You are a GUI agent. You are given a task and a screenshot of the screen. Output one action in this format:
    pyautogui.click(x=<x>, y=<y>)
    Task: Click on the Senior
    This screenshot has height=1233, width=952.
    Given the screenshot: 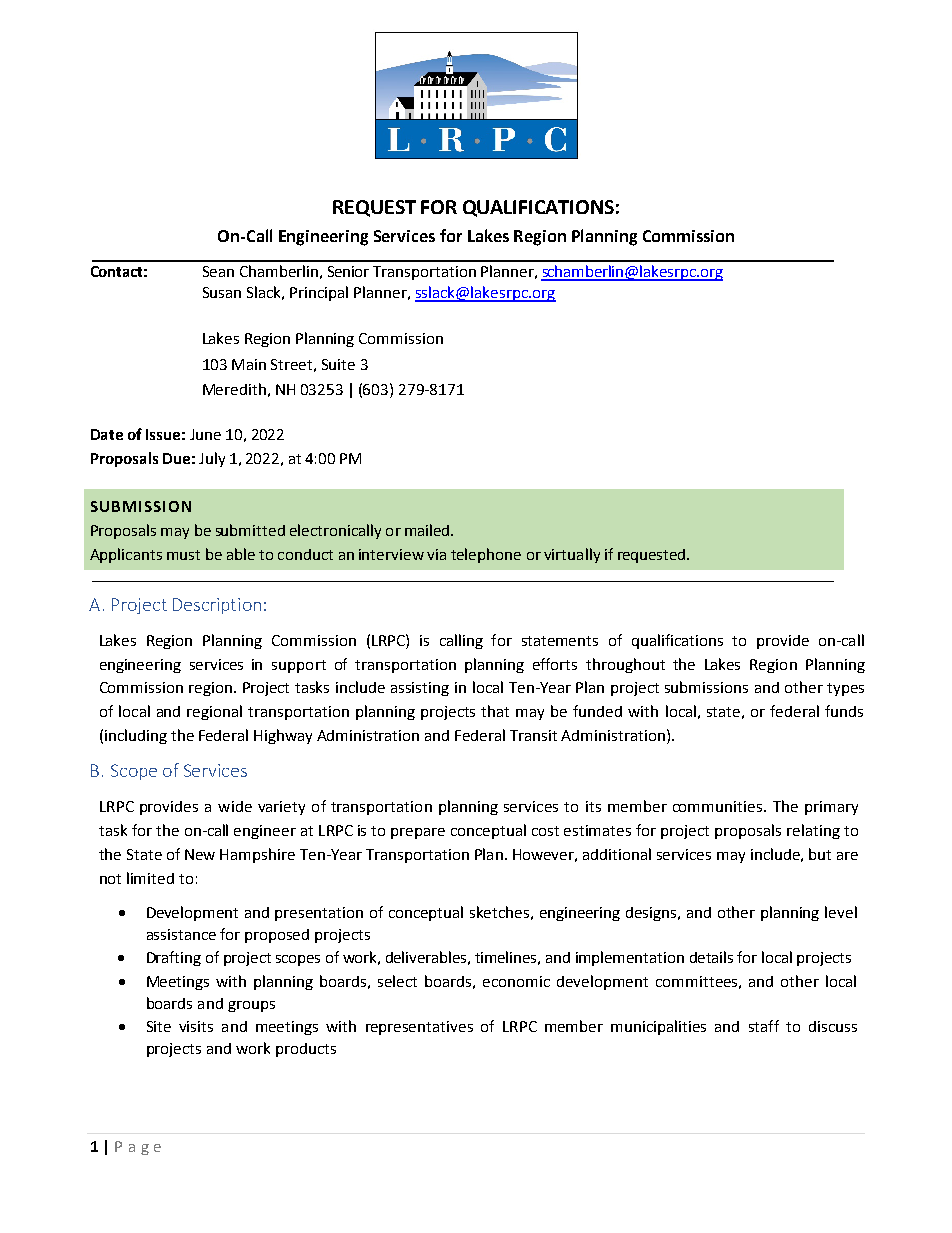 What is the action you would take?
    pyautogui.click(x=348, y=271)
